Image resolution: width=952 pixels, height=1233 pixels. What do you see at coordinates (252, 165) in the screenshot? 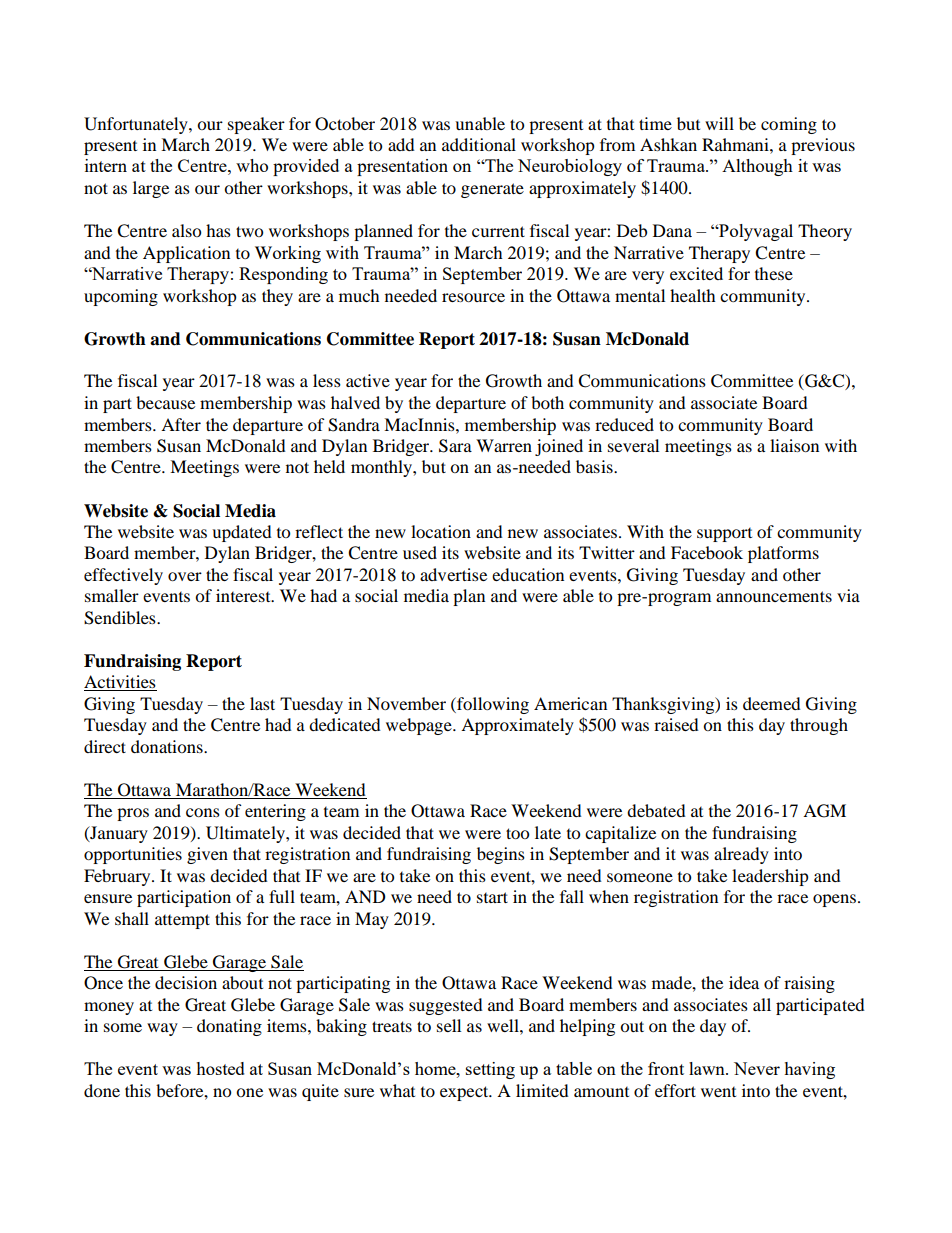
I see `who` at bounding box center [252, 165].
